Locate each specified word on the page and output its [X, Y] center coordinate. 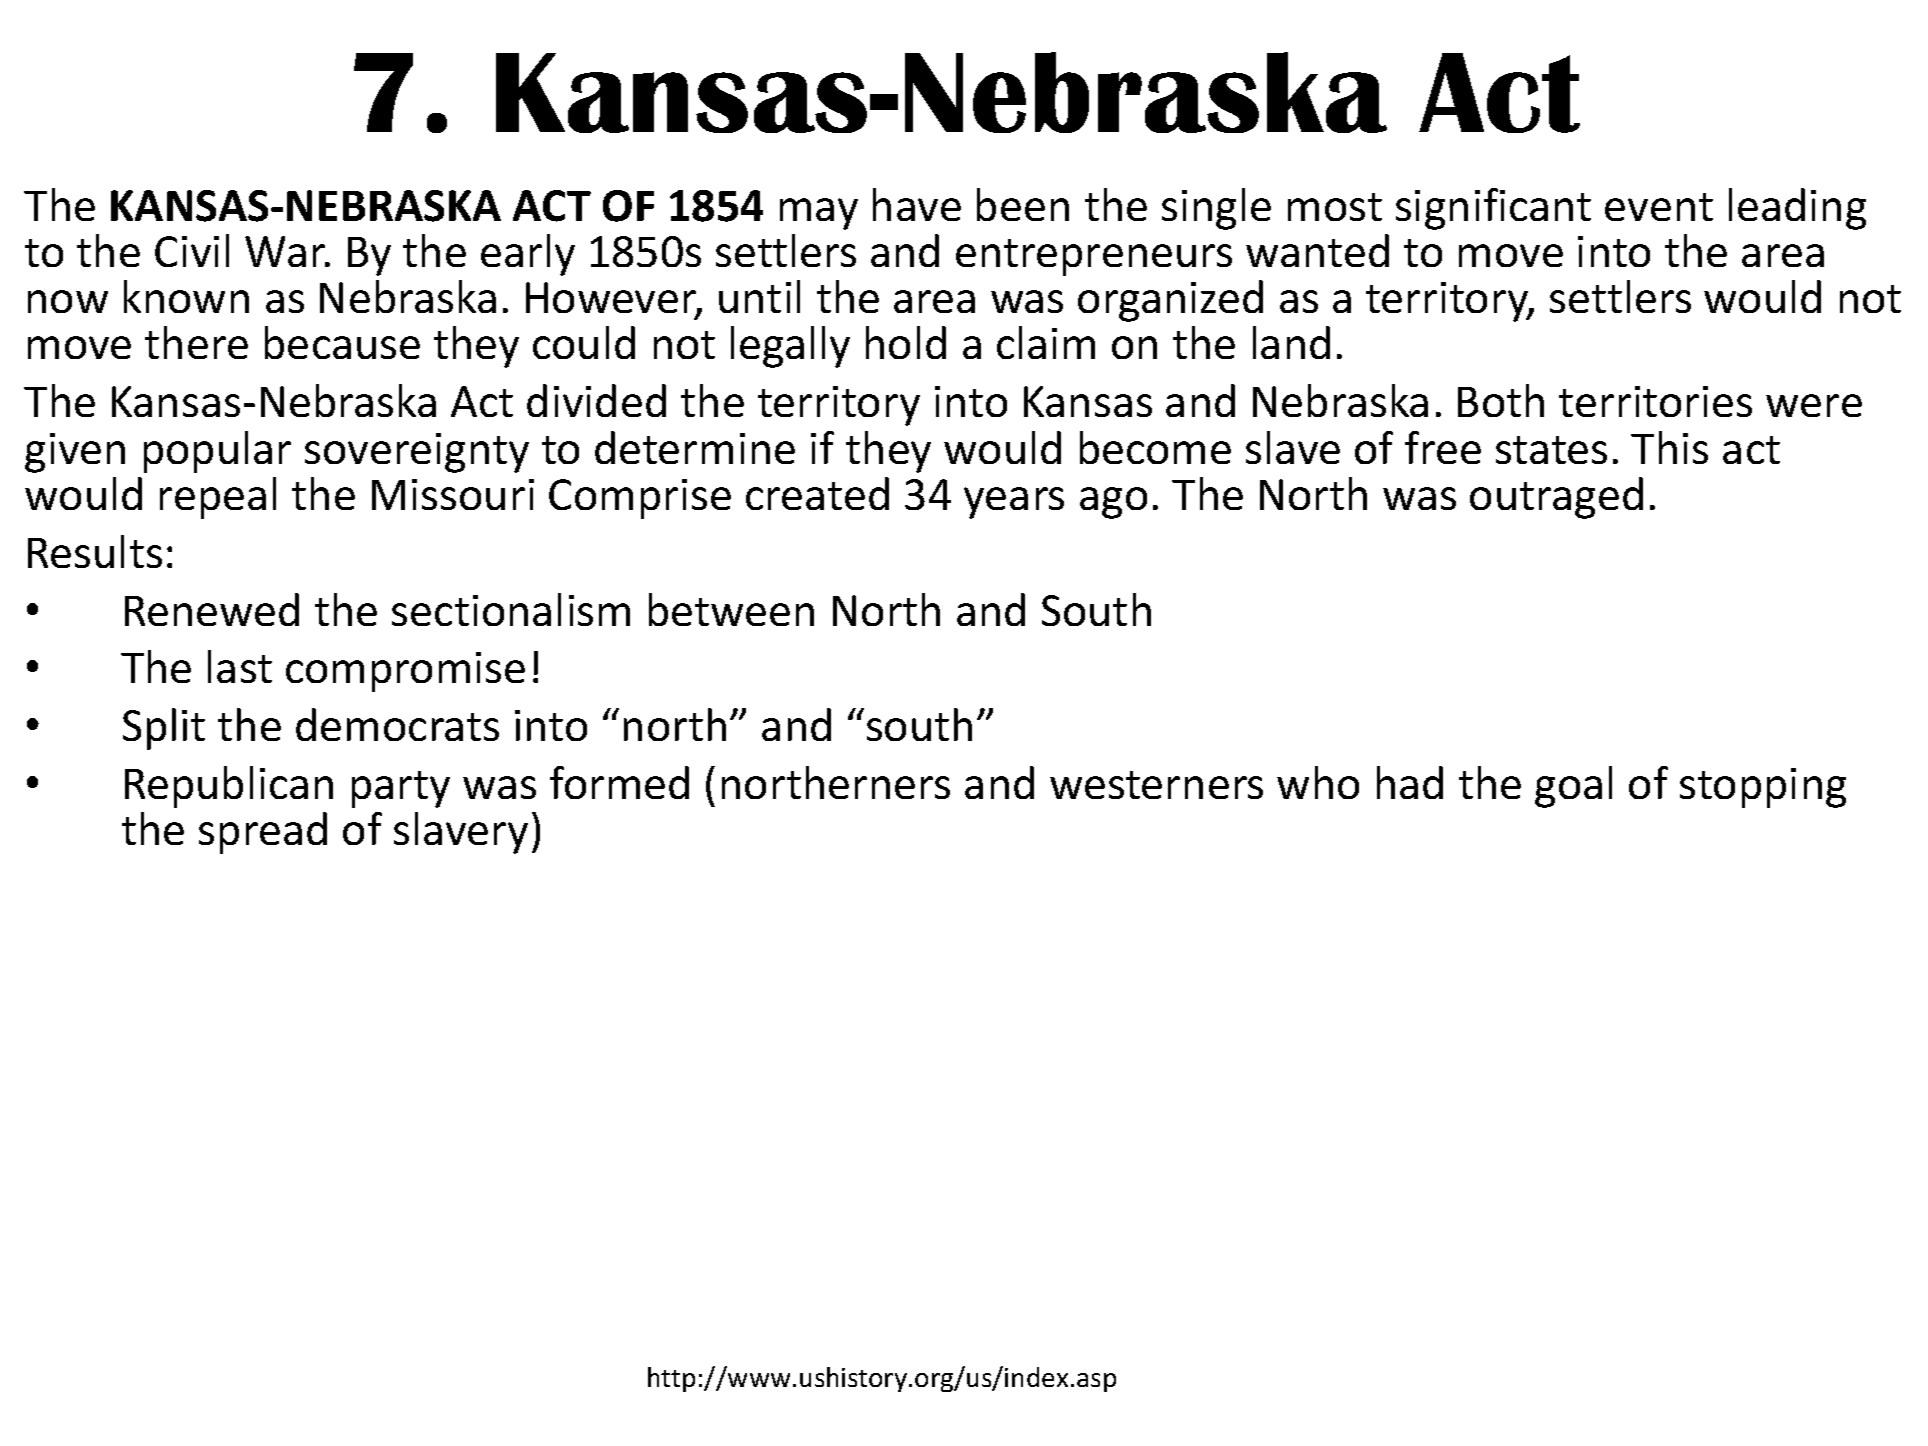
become [1155, 447]
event [1659, 207]
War [286, 251]
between [731, 609]
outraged [1556, 498]
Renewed [212, 609]
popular [217, 452]
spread [263, 833]
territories [1655, 401]
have [917, 204]
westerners [1156, 785]
